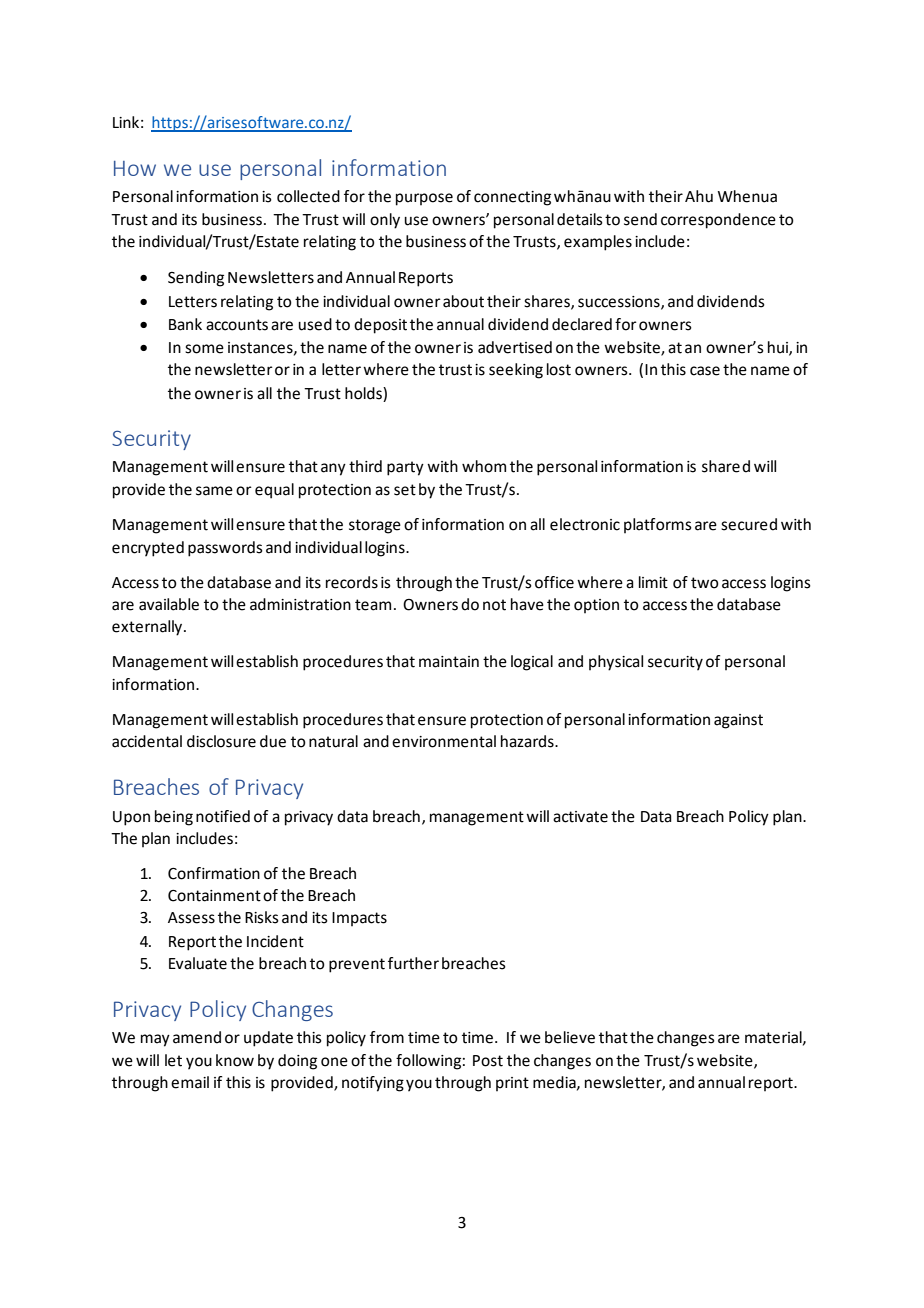  What do you see at coordinates (449, 662) in the screenshot?
I see `maintain` at bounding box center [449, 662].
